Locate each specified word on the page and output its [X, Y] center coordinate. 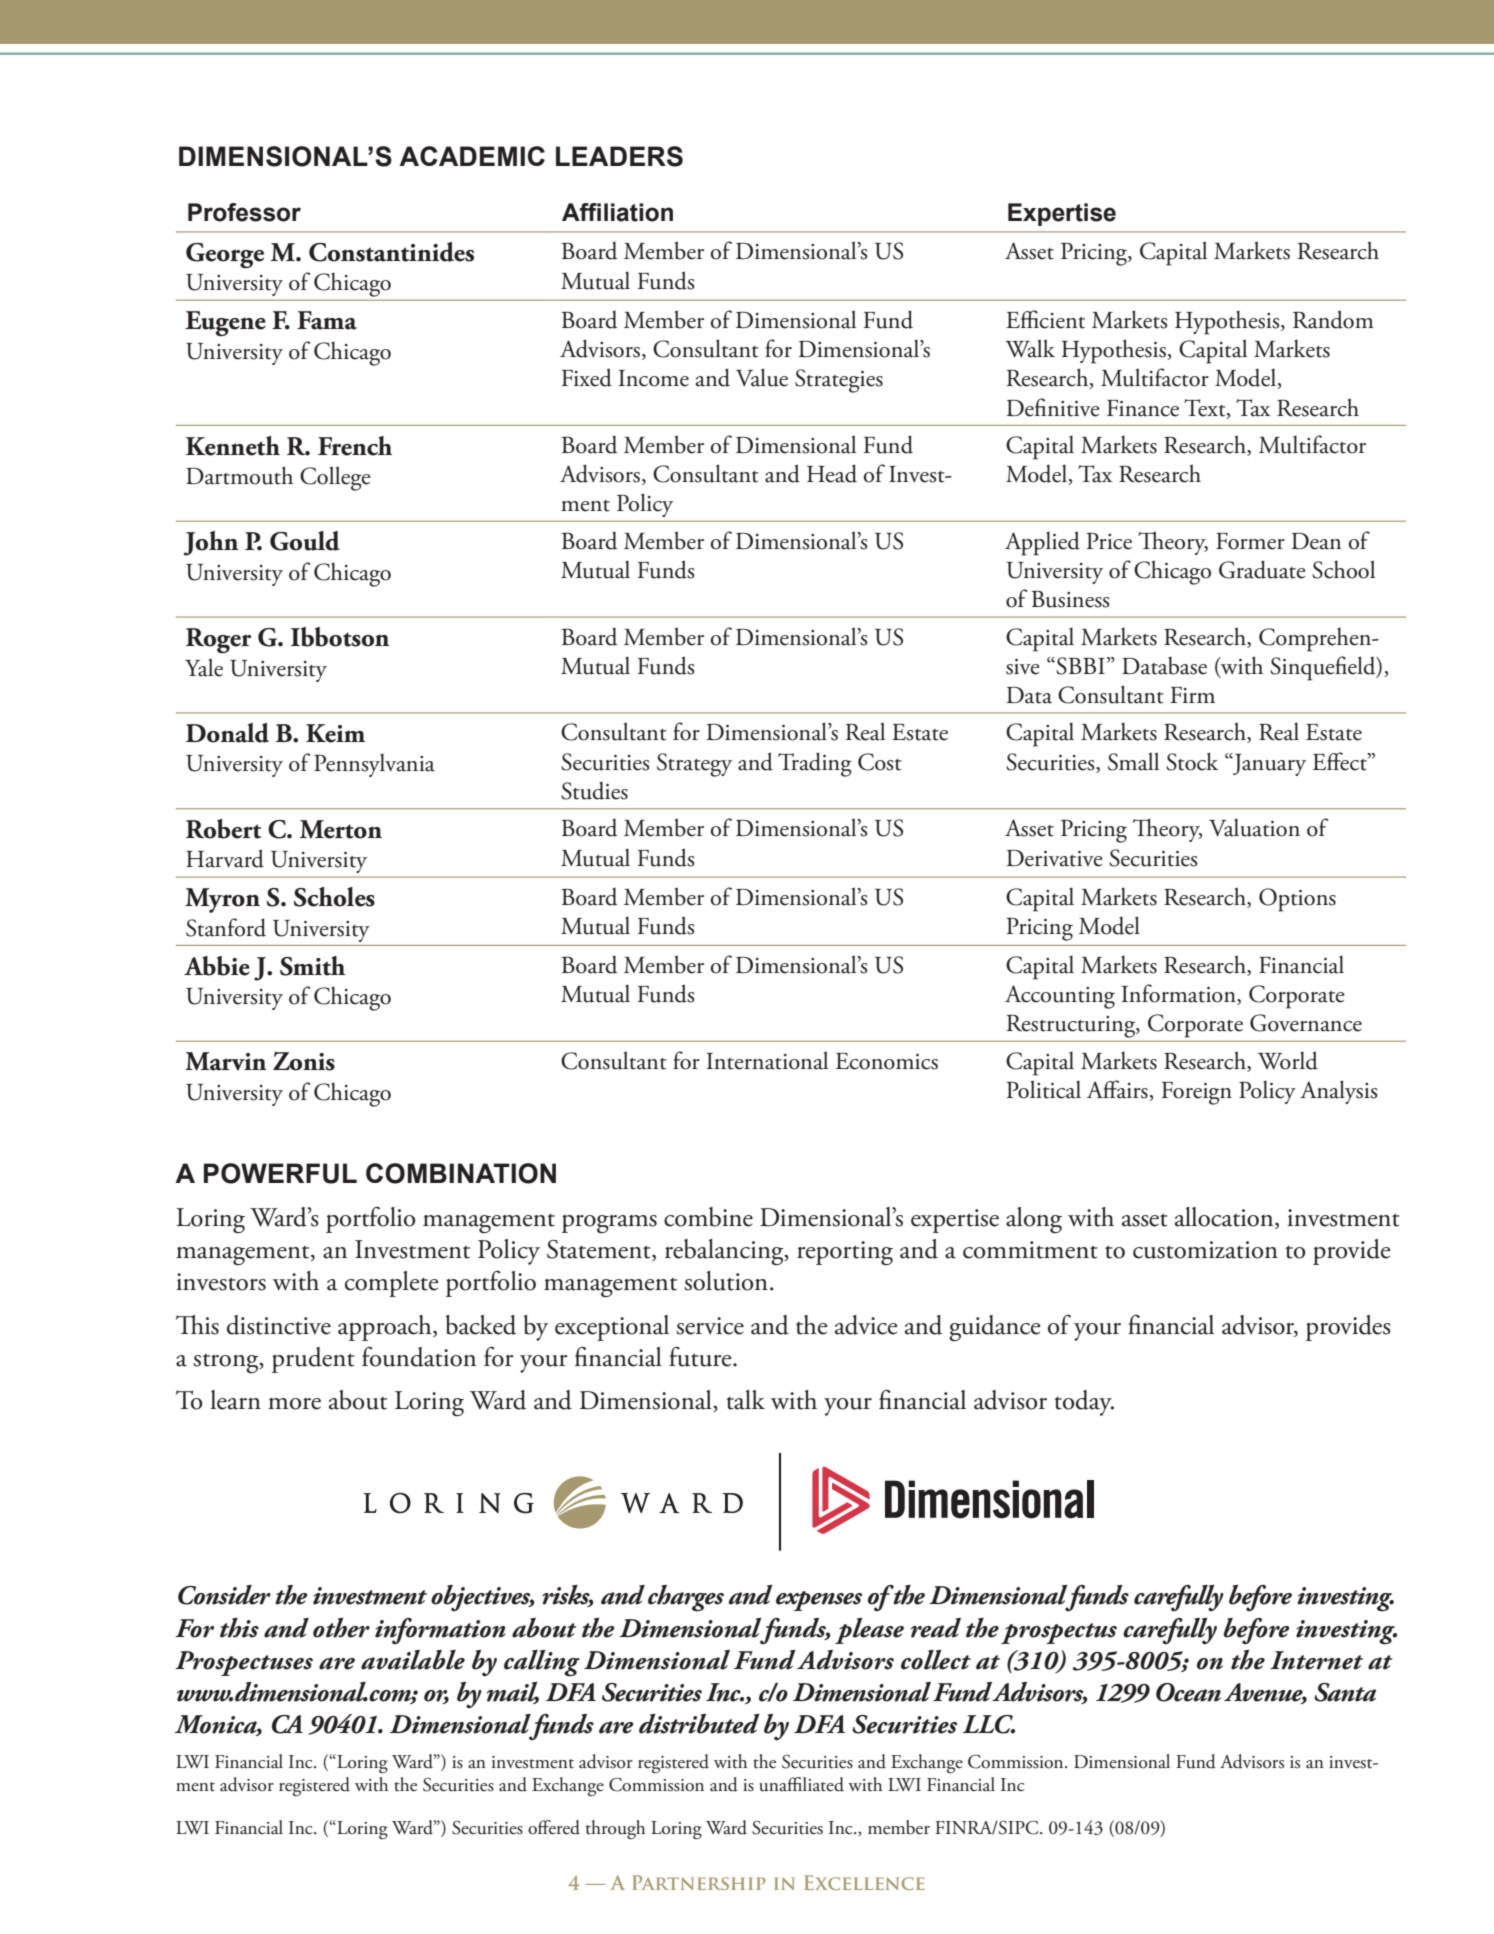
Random [1333, 319]
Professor [244, 212]
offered [554, 1827]
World [1288, 1060]
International [767, 1060]
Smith [312, 966]
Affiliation [617, 212]
